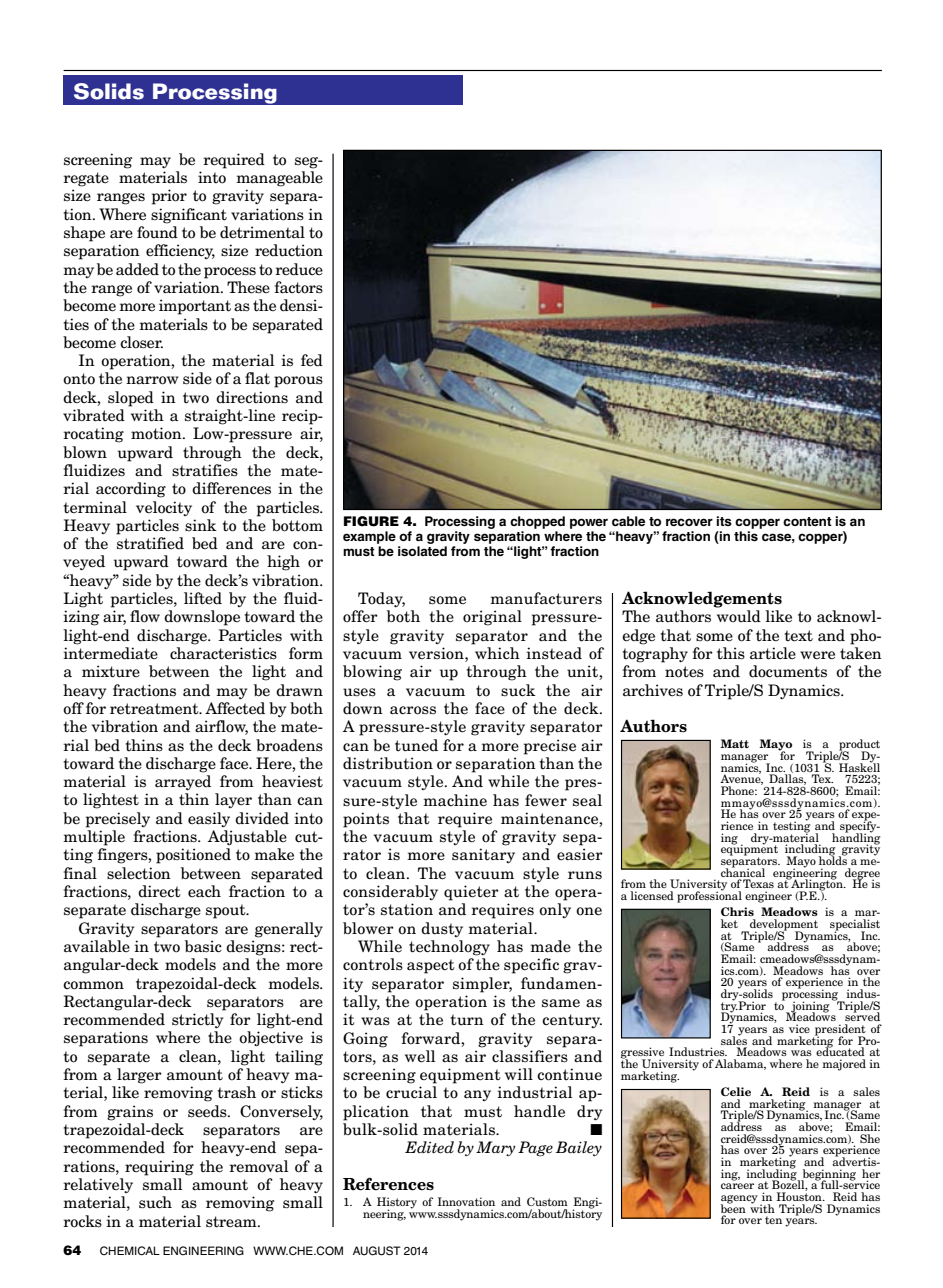 Image resolution: width=943 pixels, height=1288 pixels. I want to click on such, so click(155, 1202).
